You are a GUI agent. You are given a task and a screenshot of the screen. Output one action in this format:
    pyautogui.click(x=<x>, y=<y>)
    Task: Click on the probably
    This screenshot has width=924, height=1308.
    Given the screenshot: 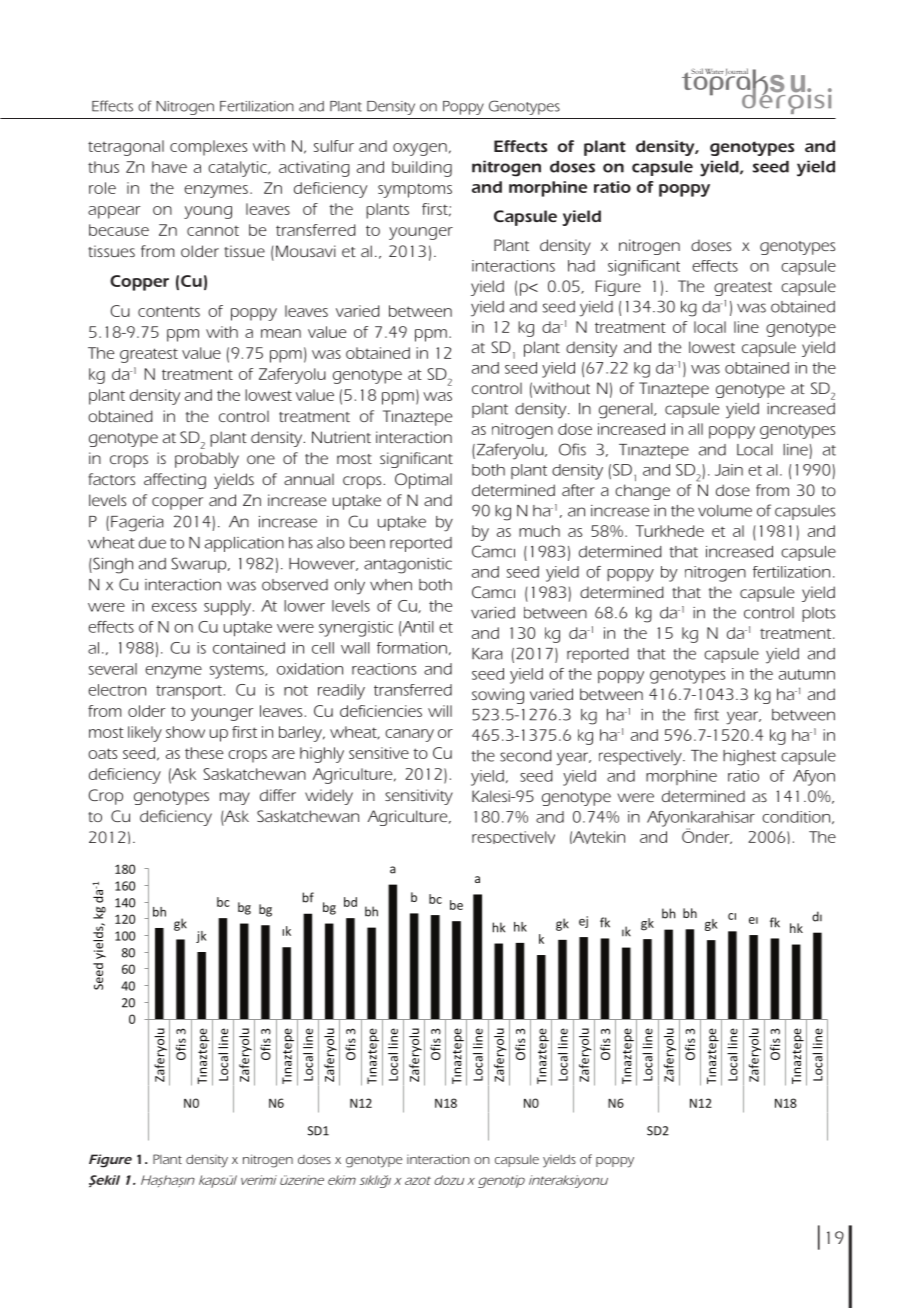 What is the action you would take?
    pyautogui.click(x=207, y=460)
